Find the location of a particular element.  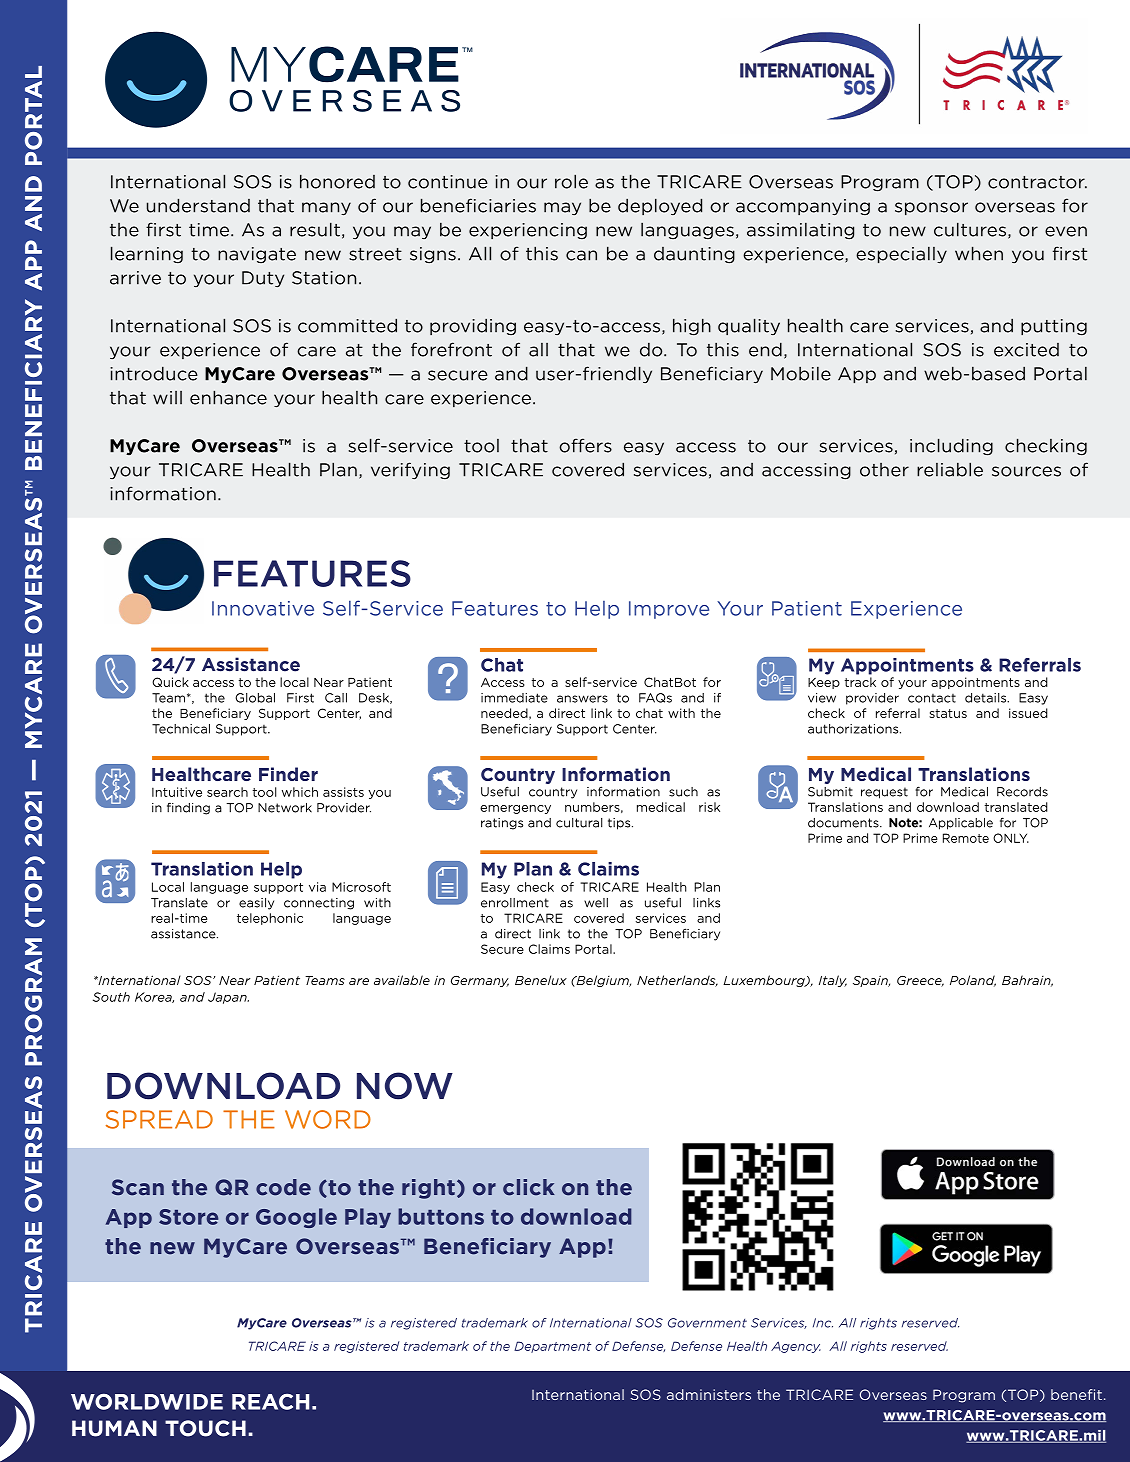

sponsor is located at coordinates (931, 208).
